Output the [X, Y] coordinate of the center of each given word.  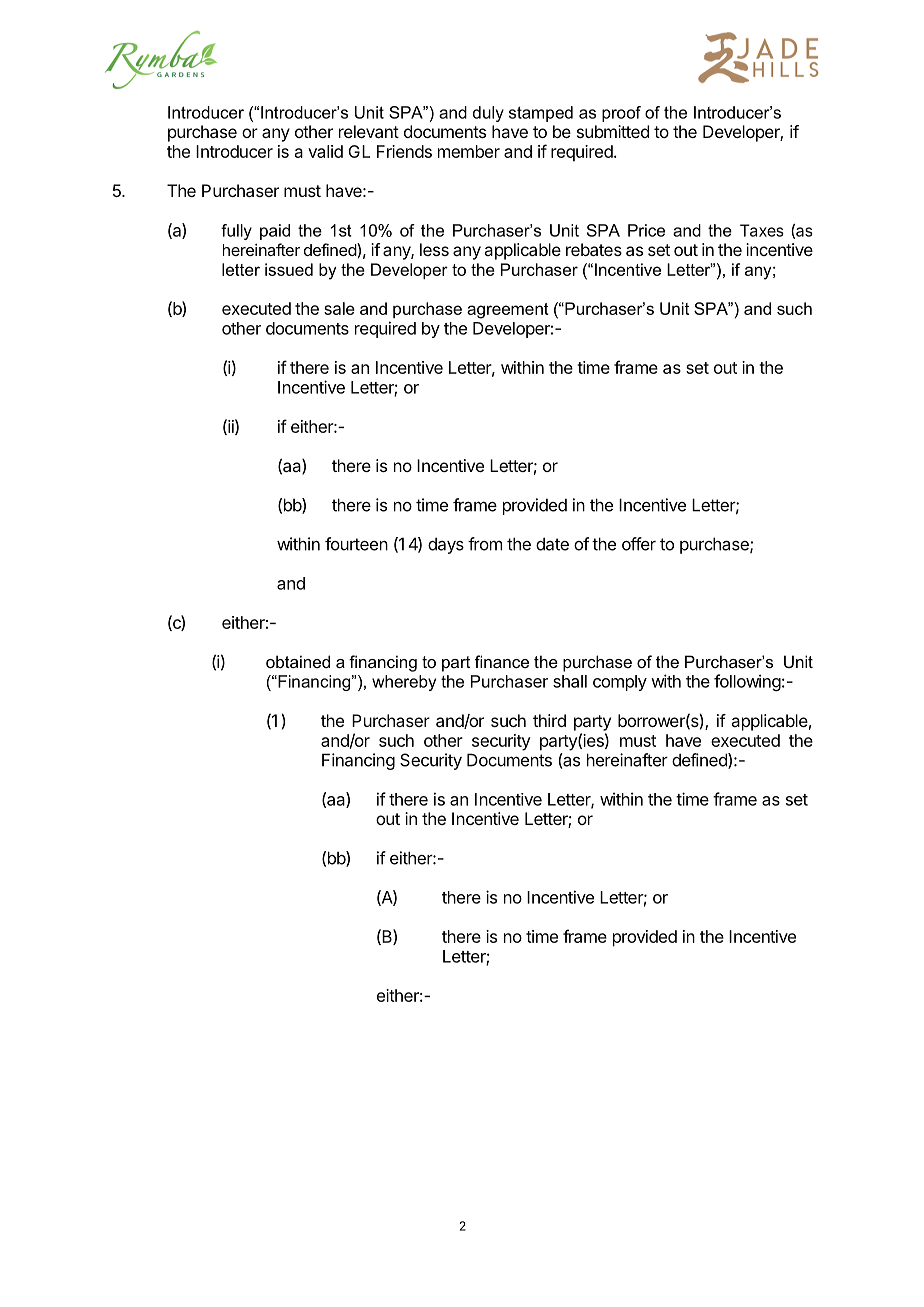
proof [621, 114]
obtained [298, 661]
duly [488, 114]
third [549, 720]
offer [639, 544]
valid [325, 151]
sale [339, 308]
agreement [508, 311]
